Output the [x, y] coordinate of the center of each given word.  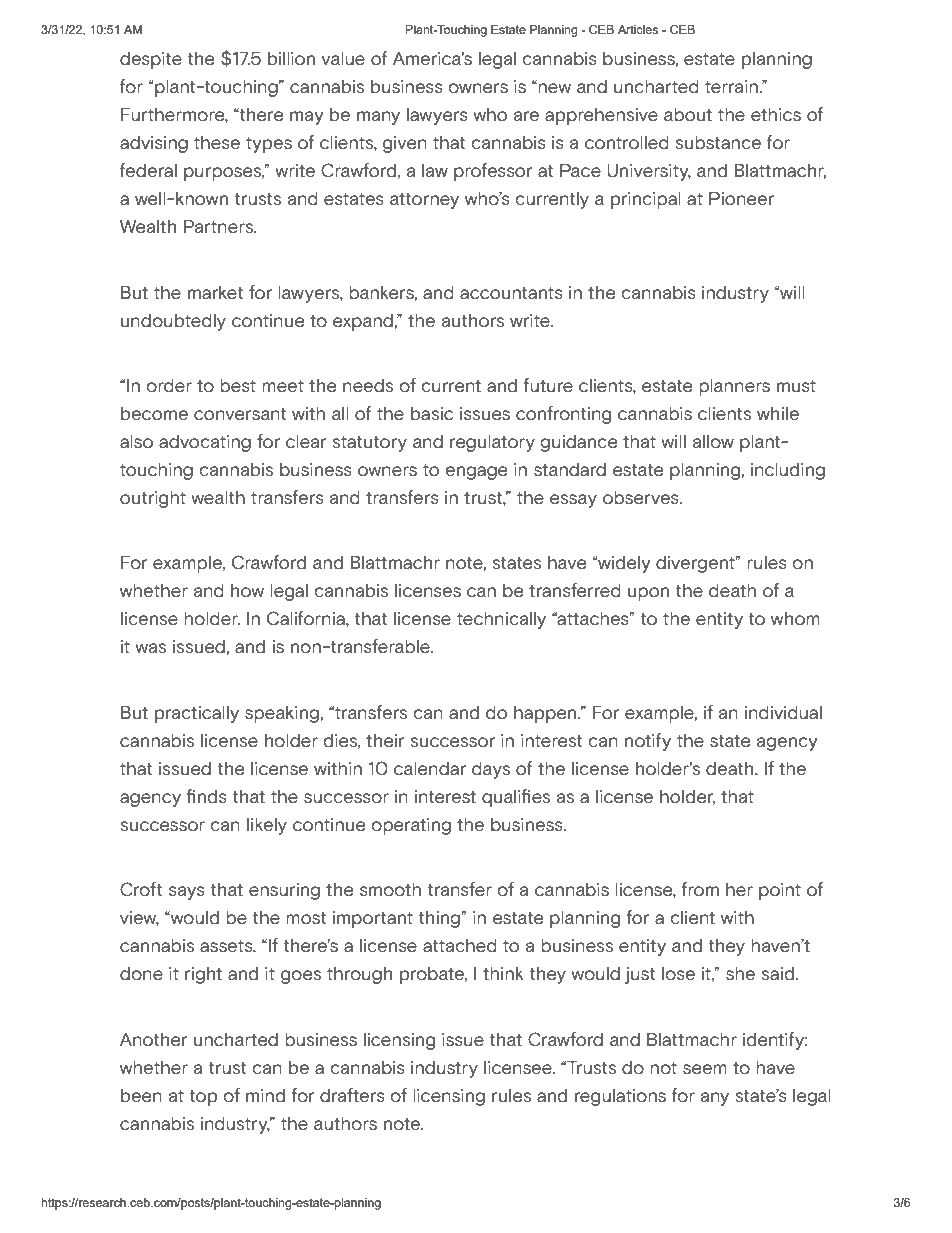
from [700, 889]
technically [501, 620]
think [503, 974]
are [526, 116]
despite [151, 60]
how [247, 591]
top [204, 1098]
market [215, 293]
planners [734, 387]
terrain [732, 87]
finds [206, 796]
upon [648, 594]
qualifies [516, 798]
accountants [511, 293]
